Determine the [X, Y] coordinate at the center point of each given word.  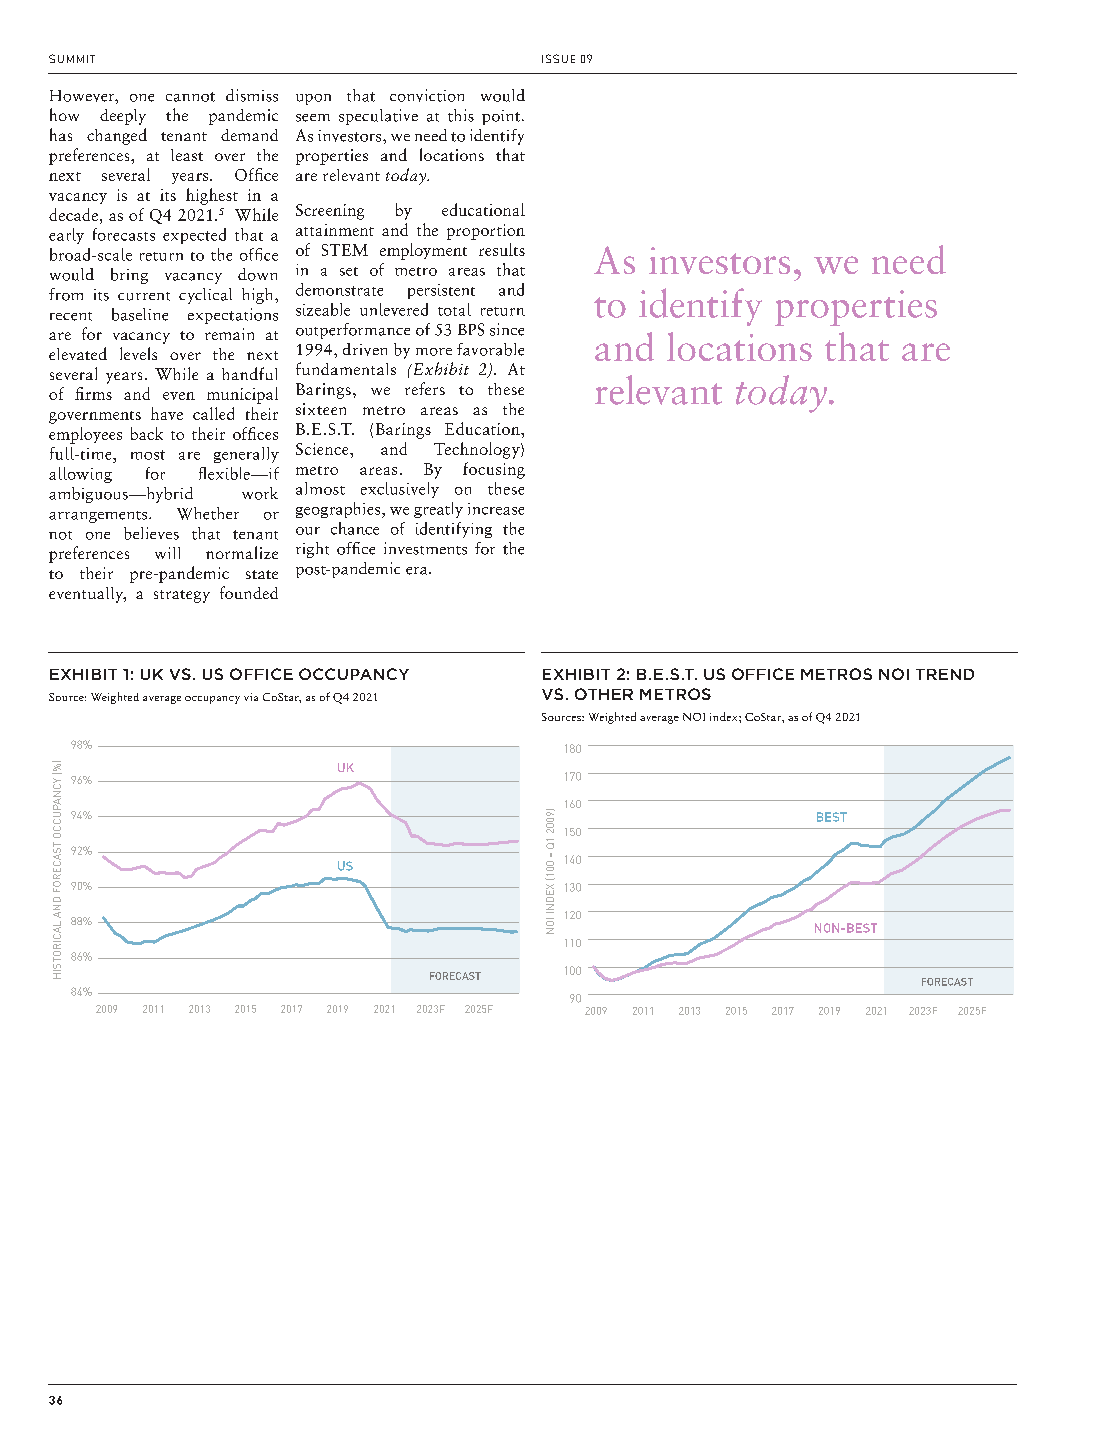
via [251, 697]
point [501, 117]
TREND [945, 674]
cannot [190, 97]
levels [138, 353]
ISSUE [558, 58]
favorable [490, 349]
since [507, 329]
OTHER [604, 694]
